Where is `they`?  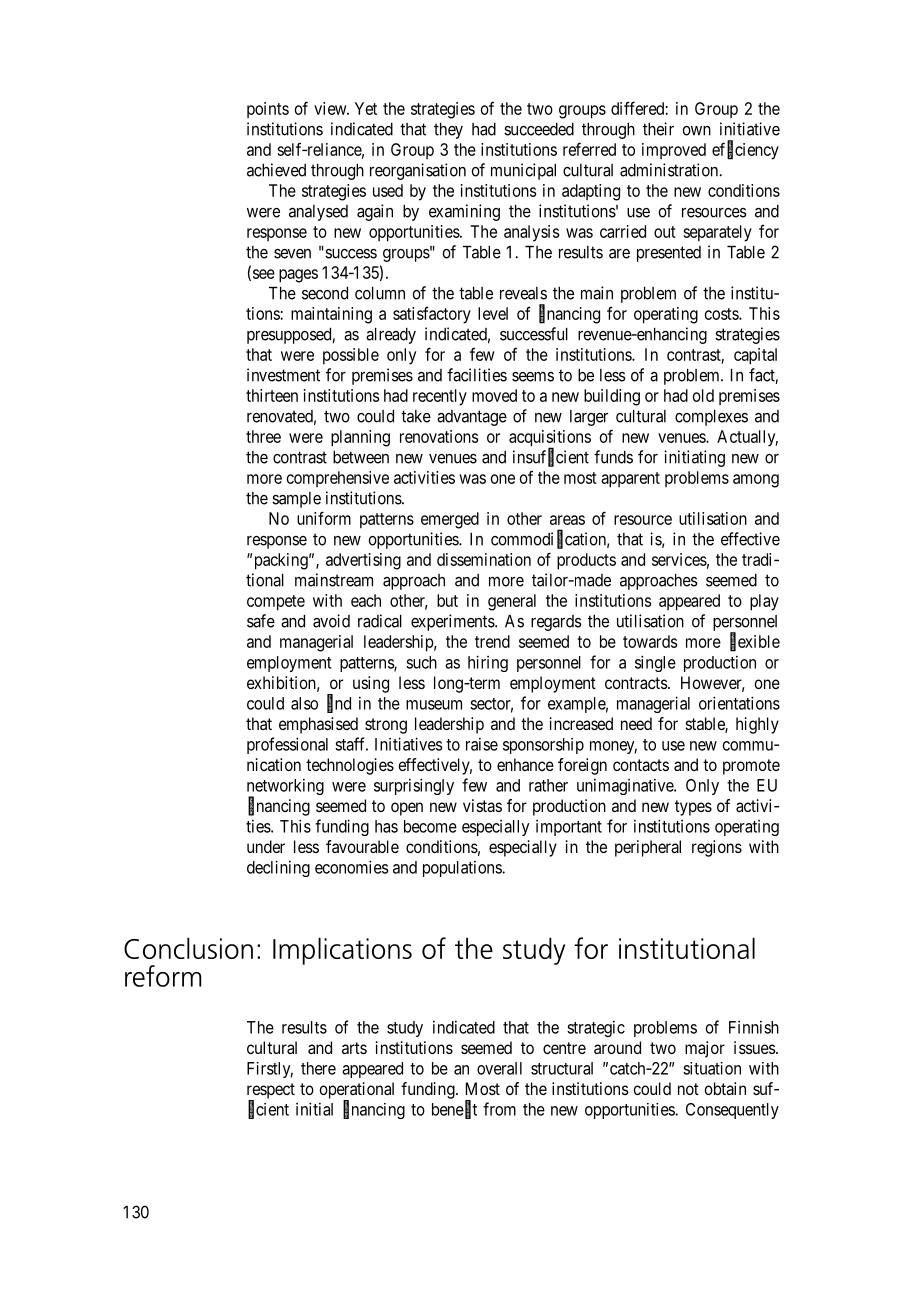 they is located at coordinates (448, 131).
